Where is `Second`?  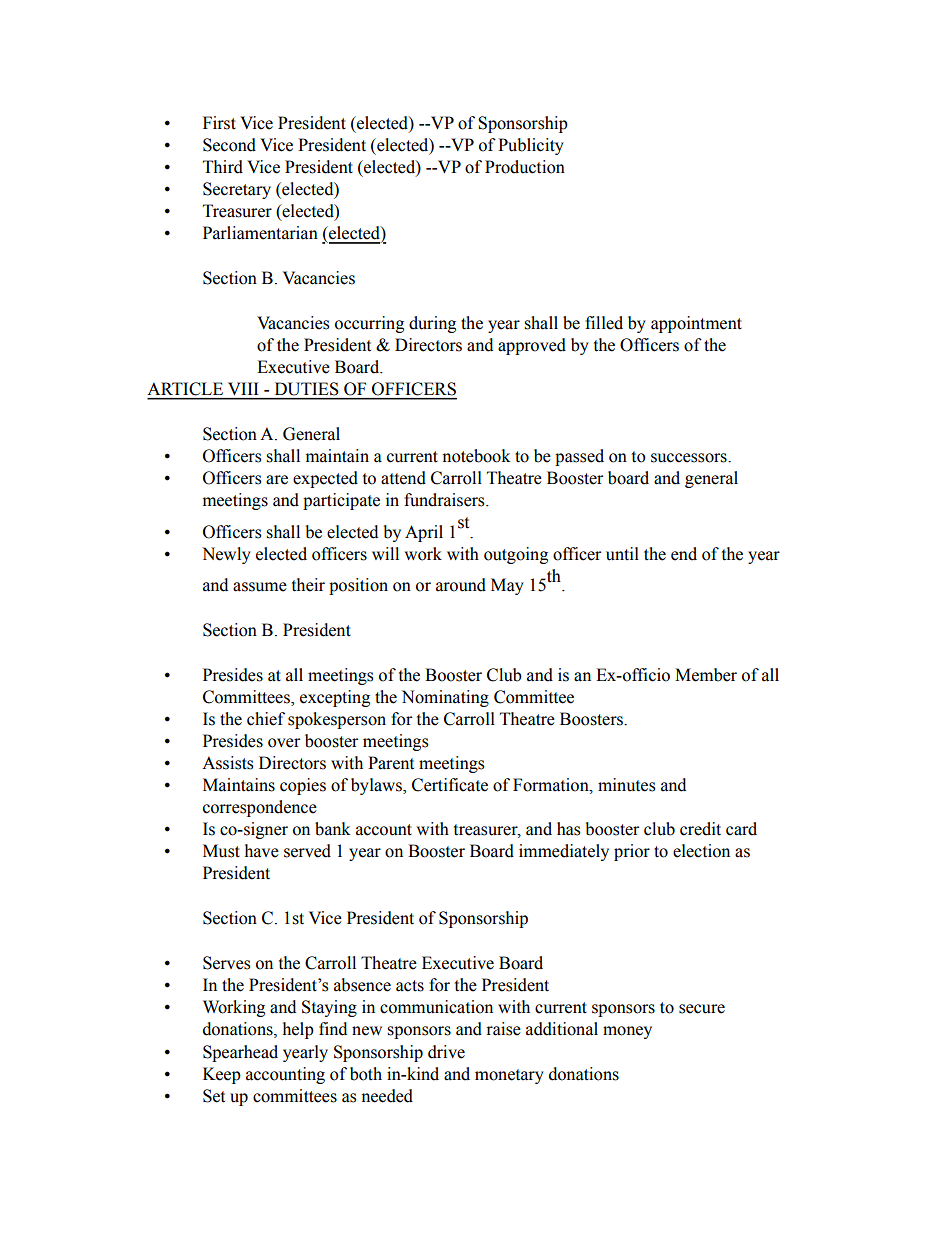
Second is located at coordinates (229, 145).
